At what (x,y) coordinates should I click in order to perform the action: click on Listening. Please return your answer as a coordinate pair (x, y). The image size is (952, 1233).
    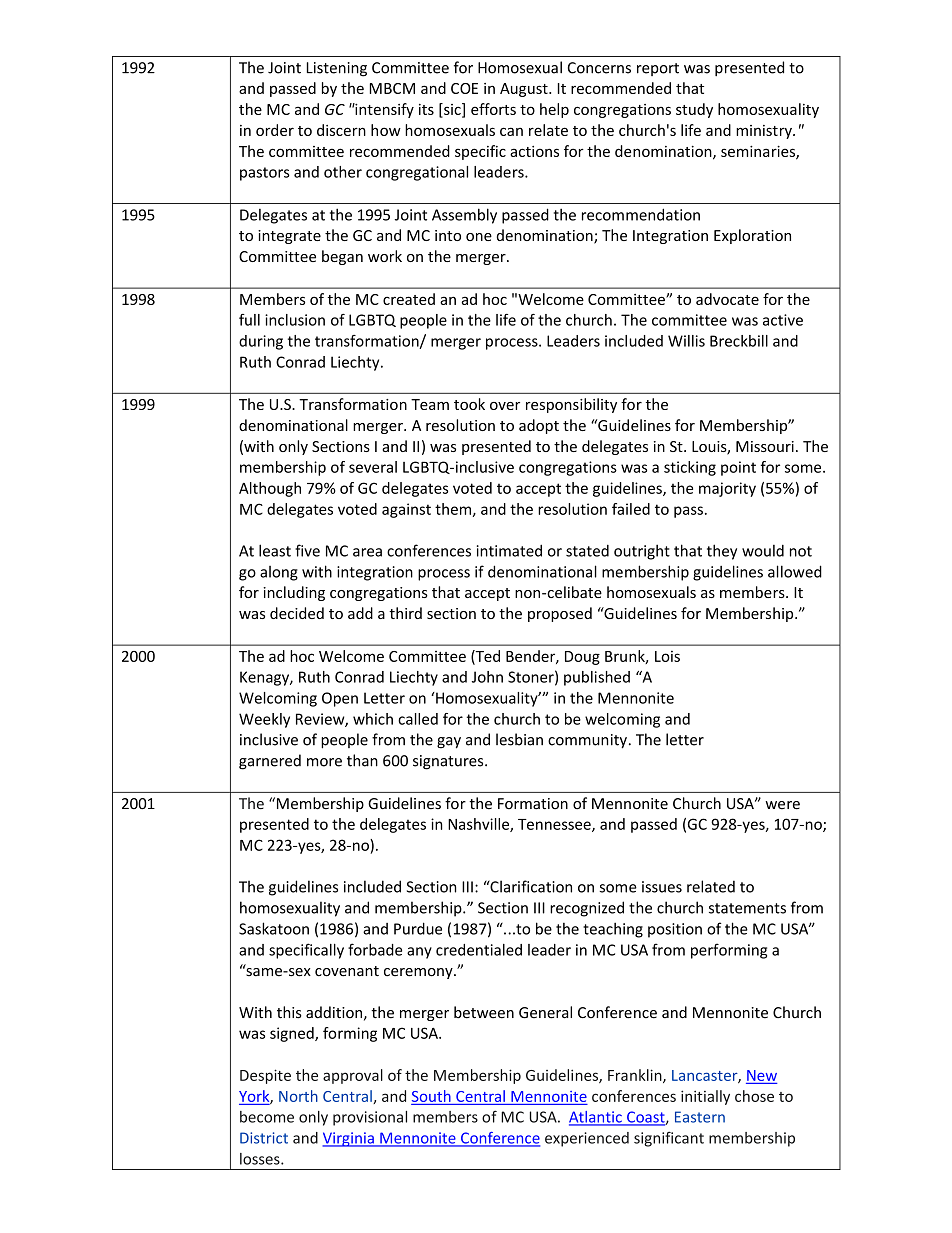
    Looking at the image, I should click on (337, 69).
